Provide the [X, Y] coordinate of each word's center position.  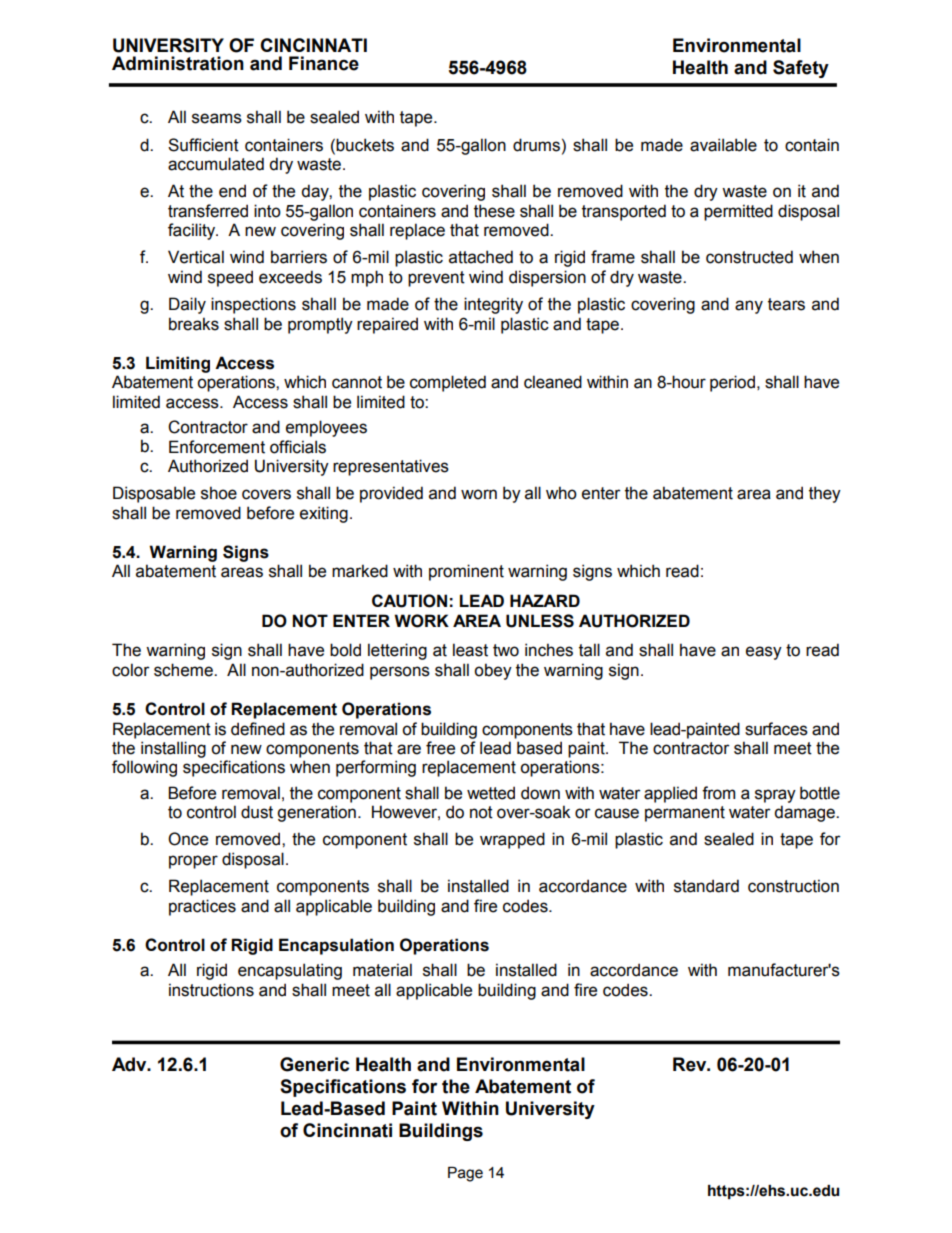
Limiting [178, 364]
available [723, 145]
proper [193, 862]
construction [793, 886]
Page [465, 1174]
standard [706, 886]
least [470, 650]
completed [448, 383]
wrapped [512, 840]
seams [217, 118]
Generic [314, 1064]
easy [764, 653]
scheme [184, 670]
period [732, 383]
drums [536, 145]
